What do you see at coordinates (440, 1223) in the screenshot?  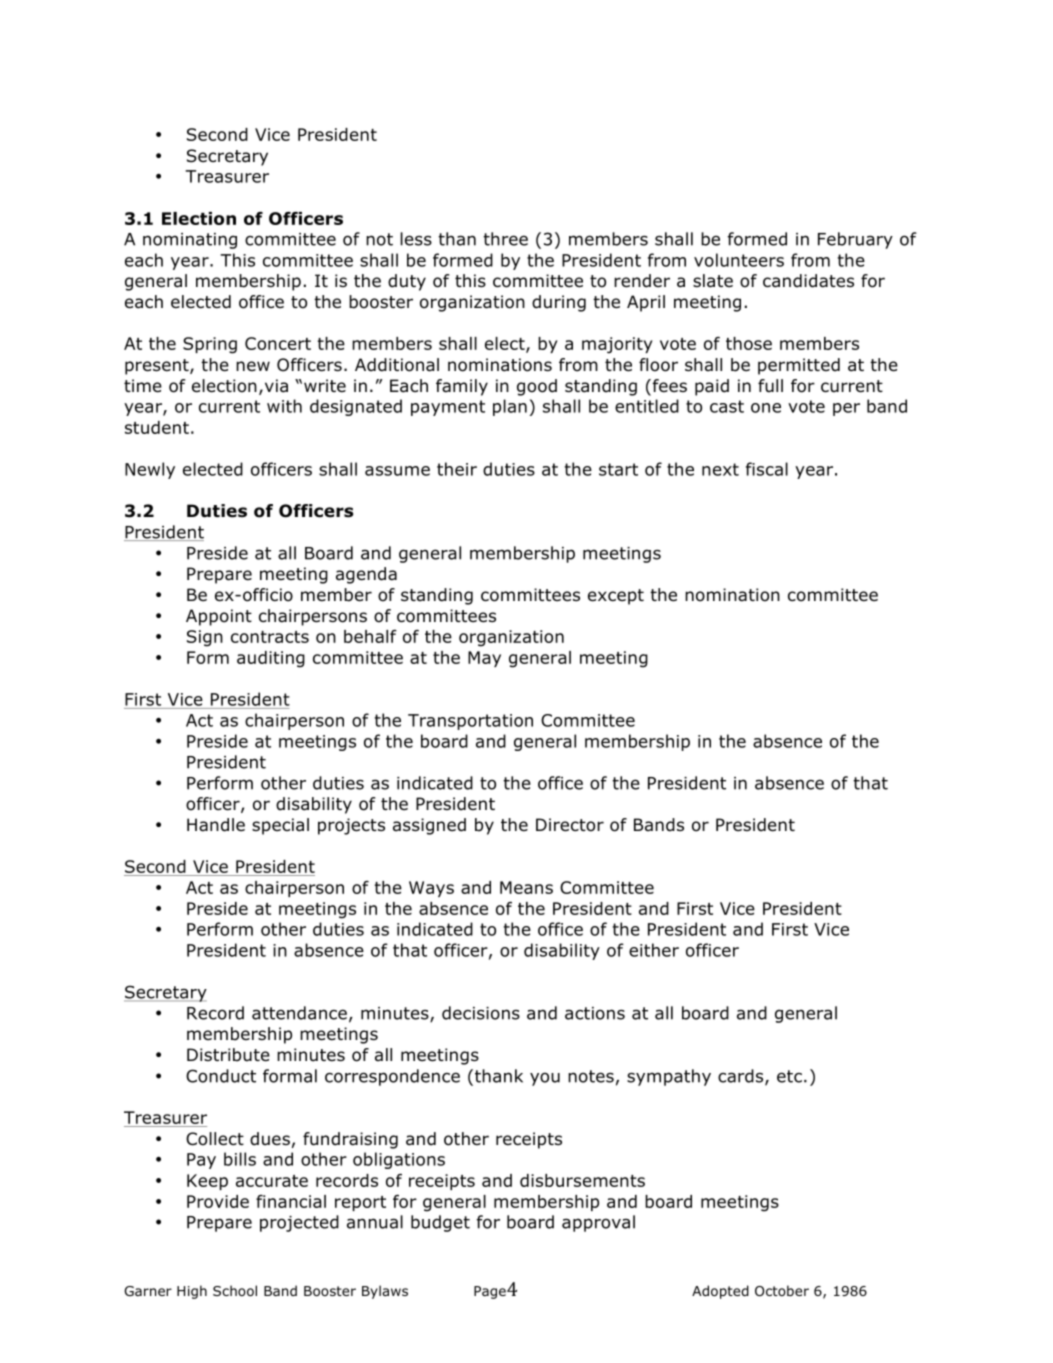 I see `budget` at bounding box center [440, 1223].
